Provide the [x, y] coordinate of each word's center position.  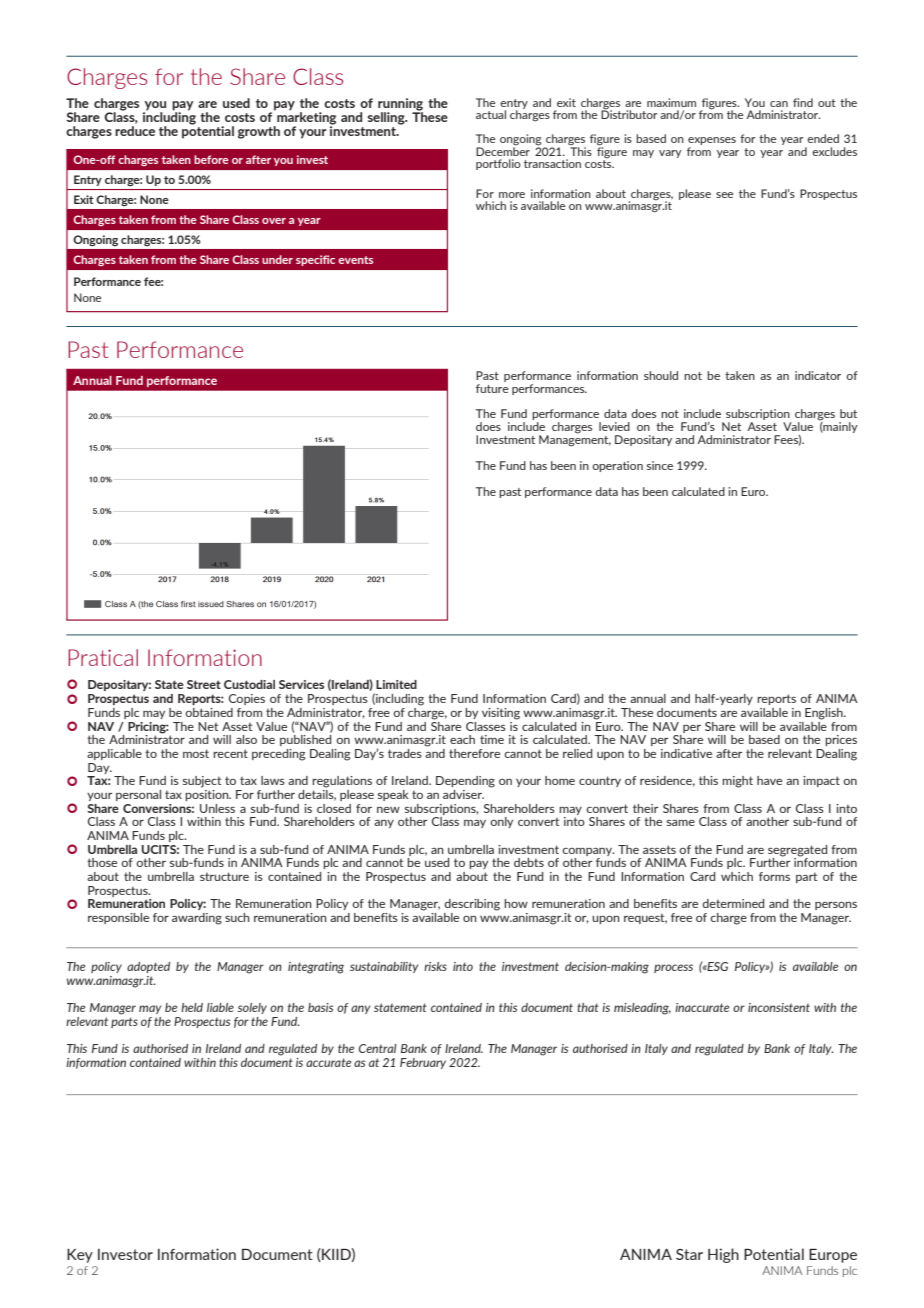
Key [80, 1256]
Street [204, 684]
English [825, 714]
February [423, 1063]
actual [491, 114]
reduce [135, 129]
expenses [712, 142]
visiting [501, 714]
